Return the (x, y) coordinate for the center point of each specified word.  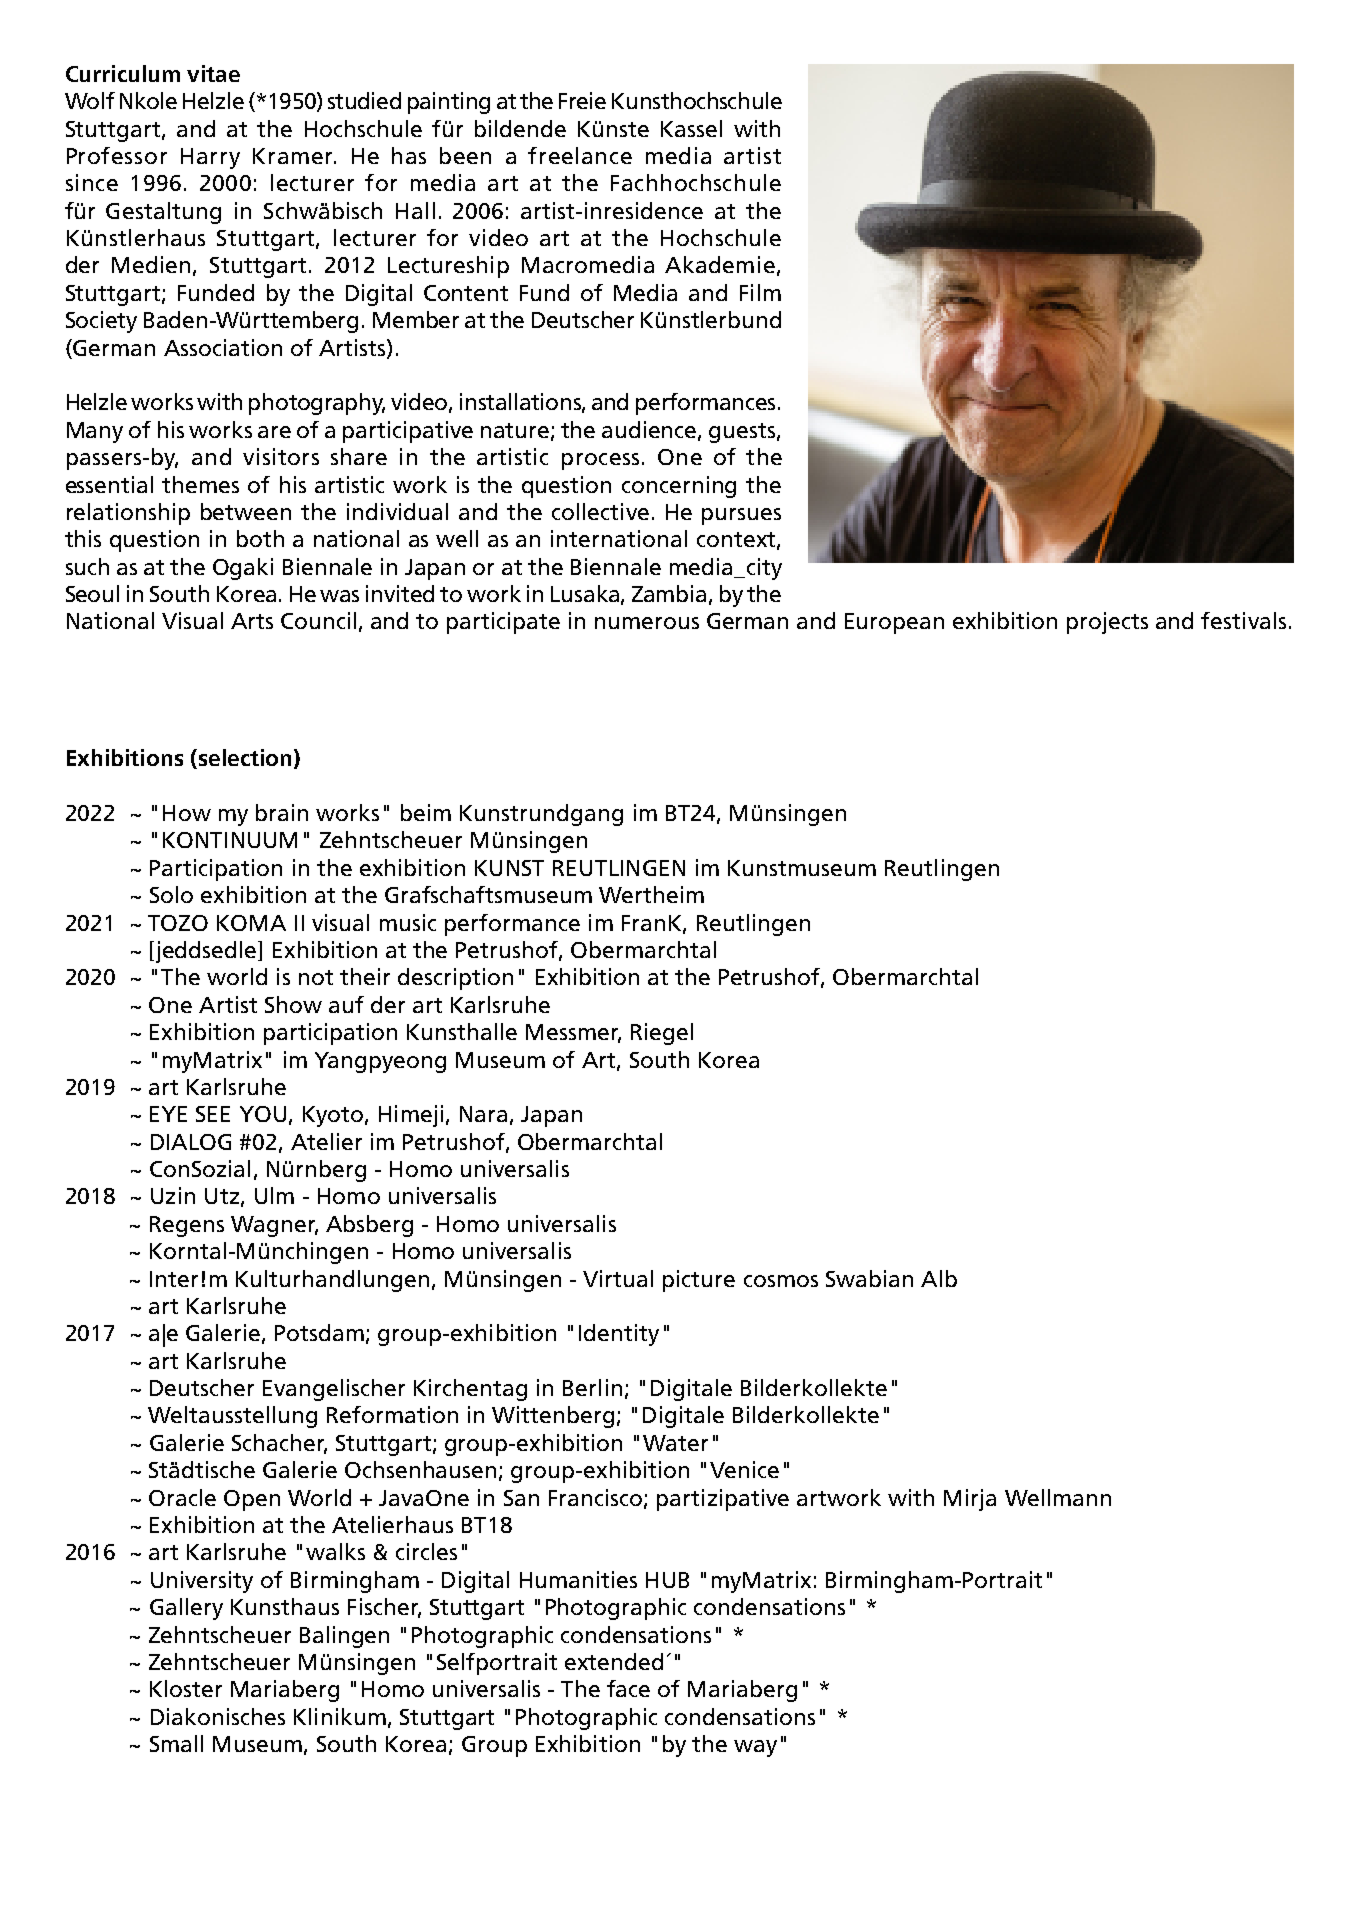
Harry (210, 158)
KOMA (251, 923)
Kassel (691, 128)
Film (760, 292)
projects (1107, 623)
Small (176, 1743)
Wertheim (651, 894)
